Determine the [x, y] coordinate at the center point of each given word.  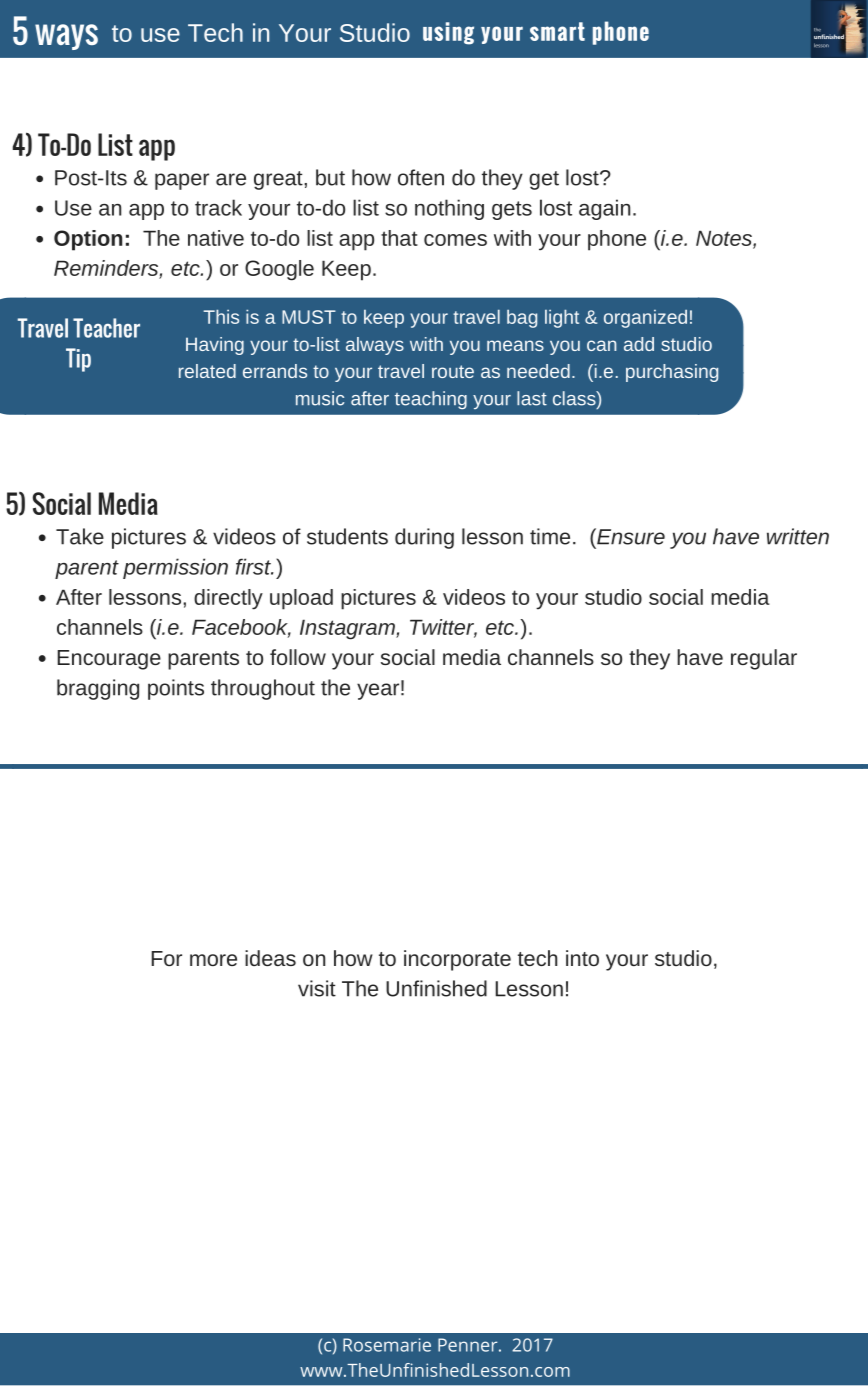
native [216, 238]
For [166, 958]
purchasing [672, 373]
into [582, 958]
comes [455, 240]
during [424, 538]
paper [182, 181]
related [207, 371]
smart [557, 31]
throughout [263, 689]
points [176, 689]
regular [764, 659]
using [448, 33]
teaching [431, 400]
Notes [725, 239]
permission [175, 568]
